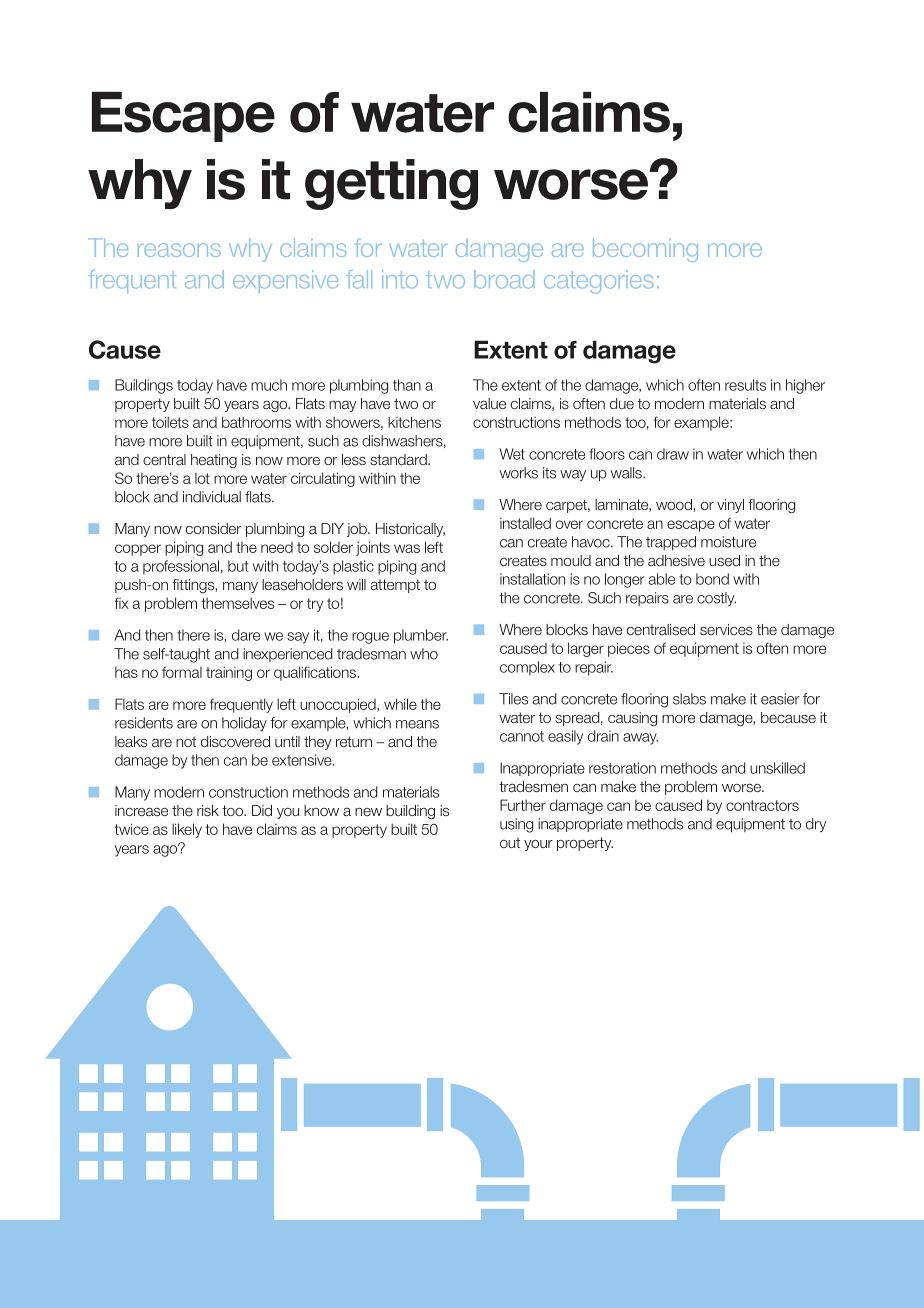  Describe the element at coordinates (510, 843) in the page. I see `out` at that location.
